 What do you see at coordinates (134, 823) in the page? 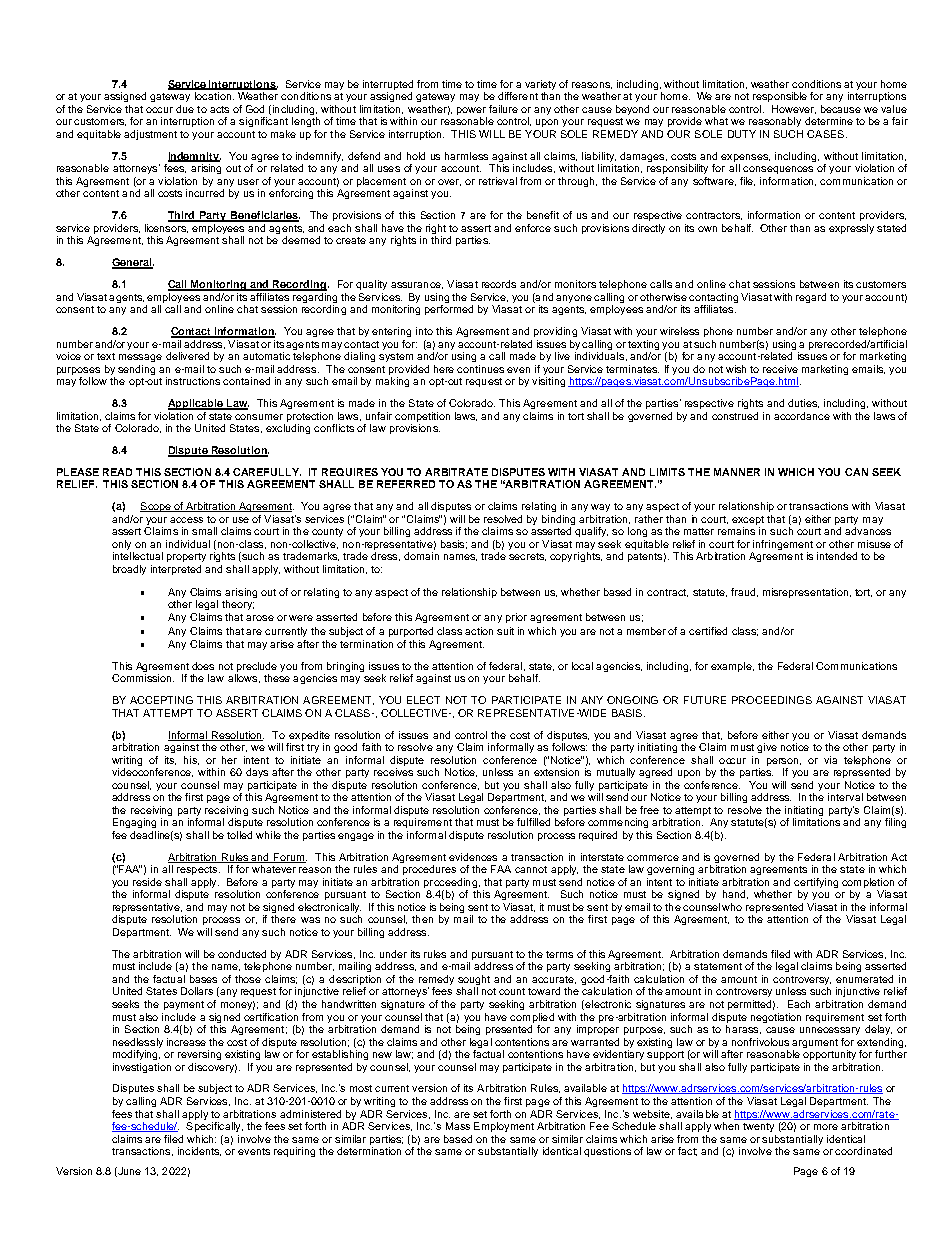
I see `Engaging` at bounding box center [134, 823].
